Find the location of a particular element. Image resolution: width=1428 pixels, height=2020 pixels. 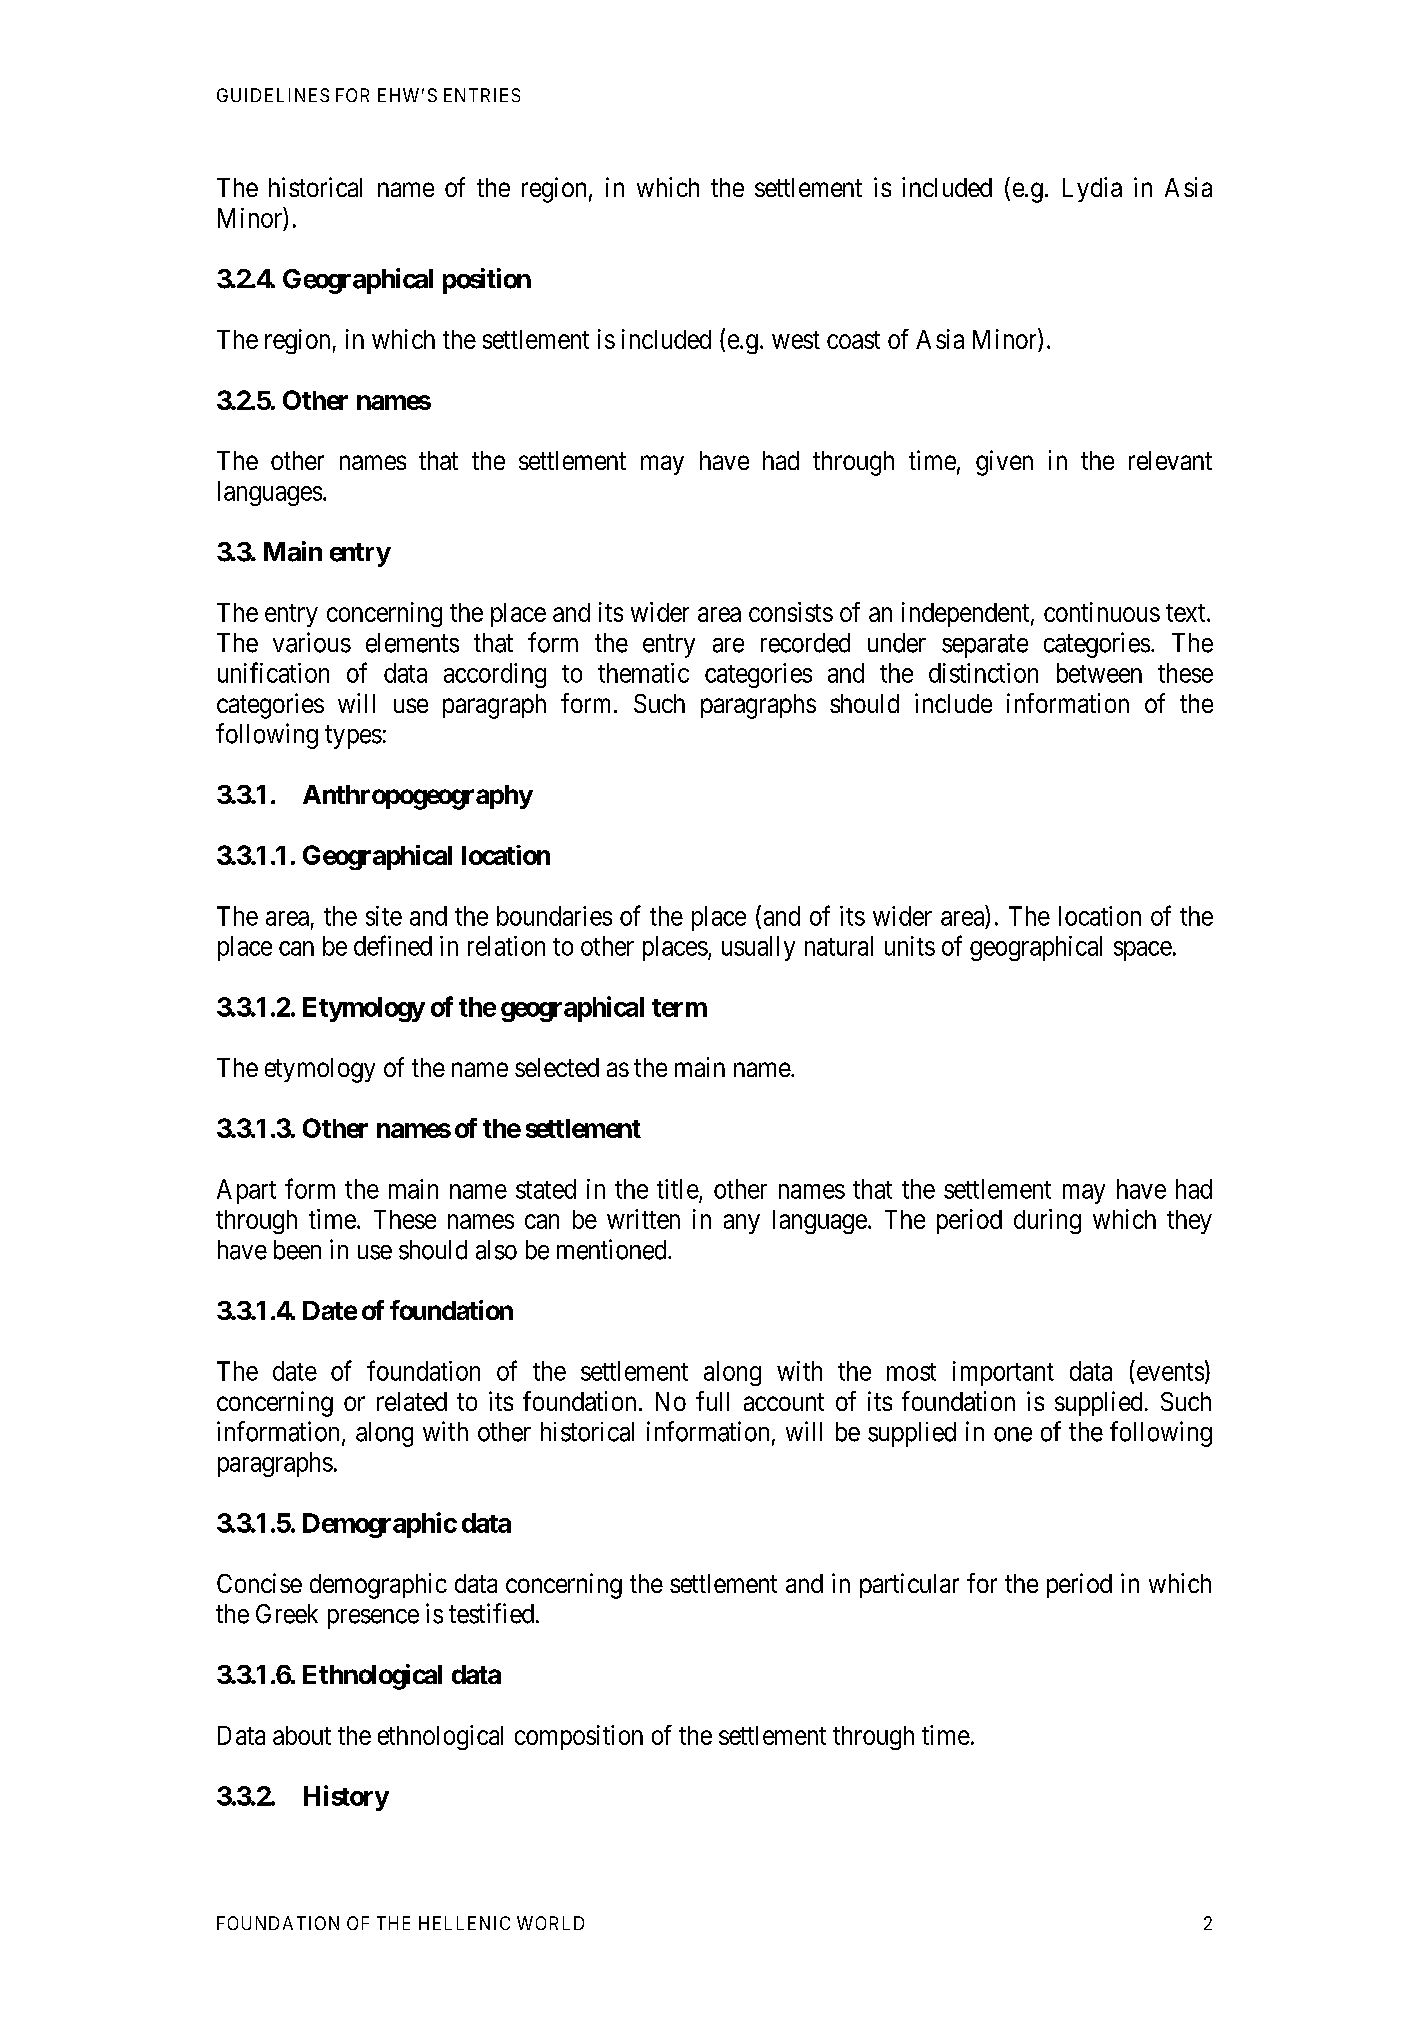

west is located at coordinates (796, 340).
